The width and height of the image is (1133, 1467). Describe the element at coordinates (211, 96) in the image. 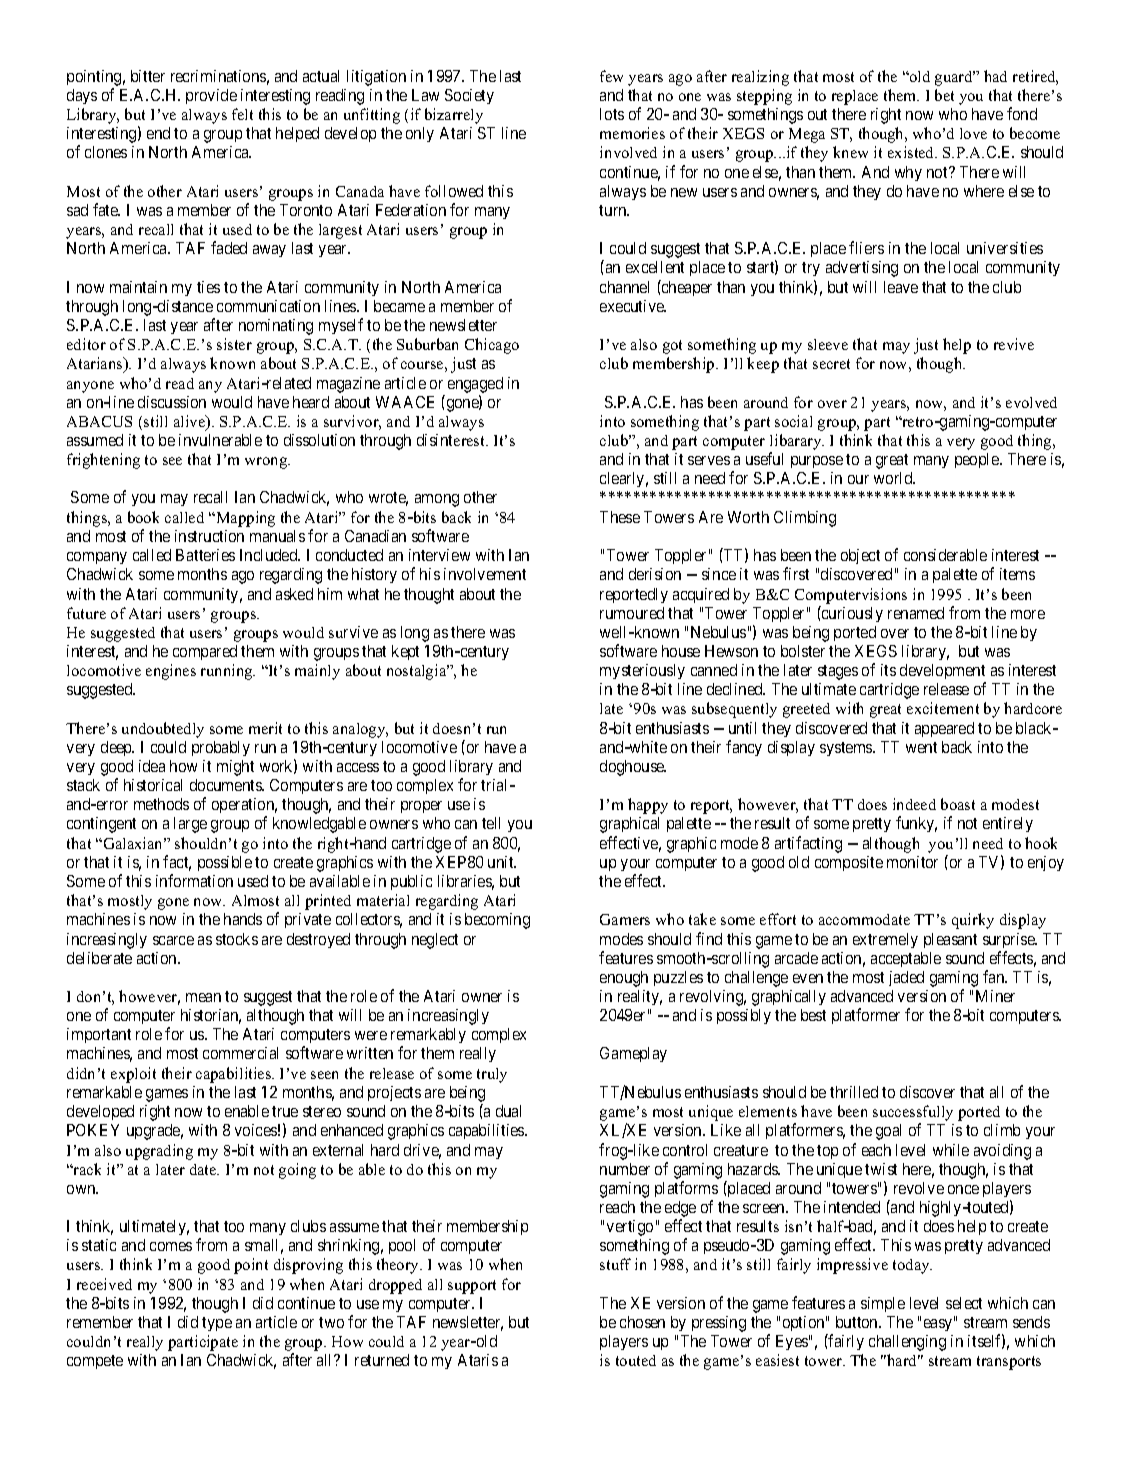

I see `provide` at that location.
